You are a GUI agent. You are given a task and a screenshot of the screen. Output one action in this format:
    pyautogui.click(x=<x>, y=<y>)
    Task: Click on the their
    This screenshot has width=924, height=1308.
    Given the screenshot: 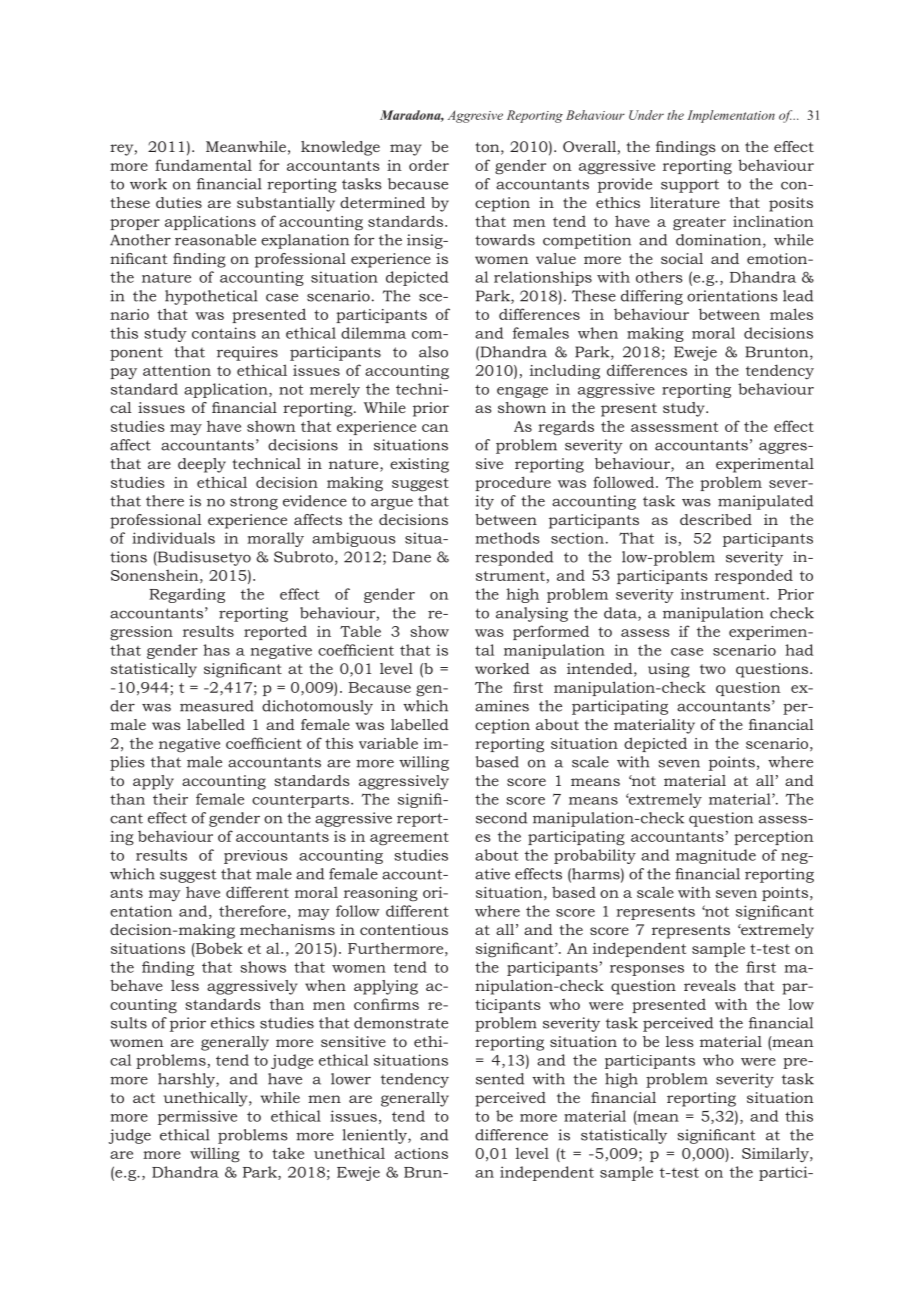 What is the action you would take?
    pyautogui.click(x=170, y=799)
